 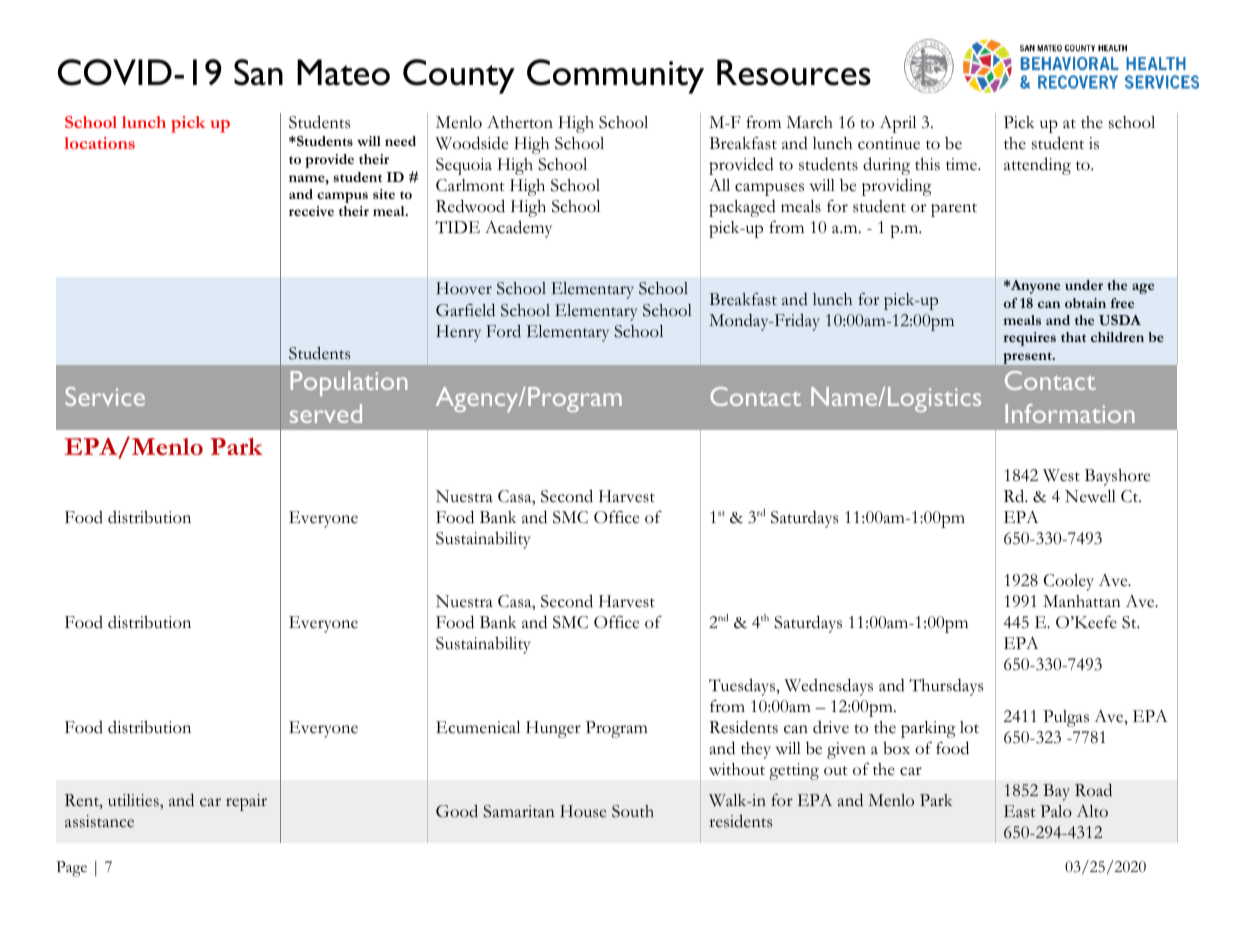 I want to click on served, so click(x=326, y=413).
